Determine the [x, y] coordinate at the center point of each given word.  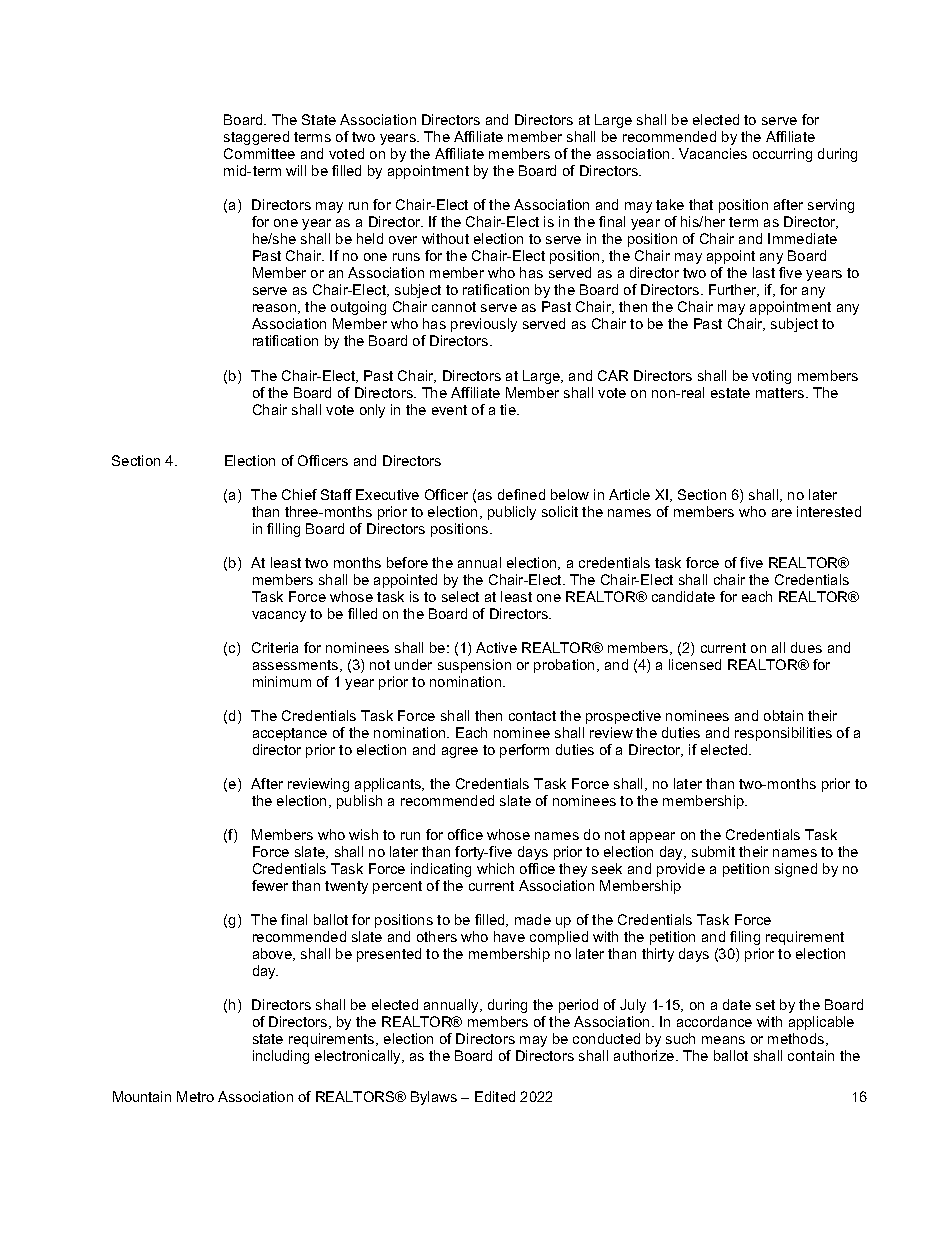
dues [806, 647]
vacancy [279, 616]
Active [496, 647]
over [403, 240]
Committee [259, 153]
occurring [782, 155]
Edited [495, 1096]
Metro [195, 1096]
